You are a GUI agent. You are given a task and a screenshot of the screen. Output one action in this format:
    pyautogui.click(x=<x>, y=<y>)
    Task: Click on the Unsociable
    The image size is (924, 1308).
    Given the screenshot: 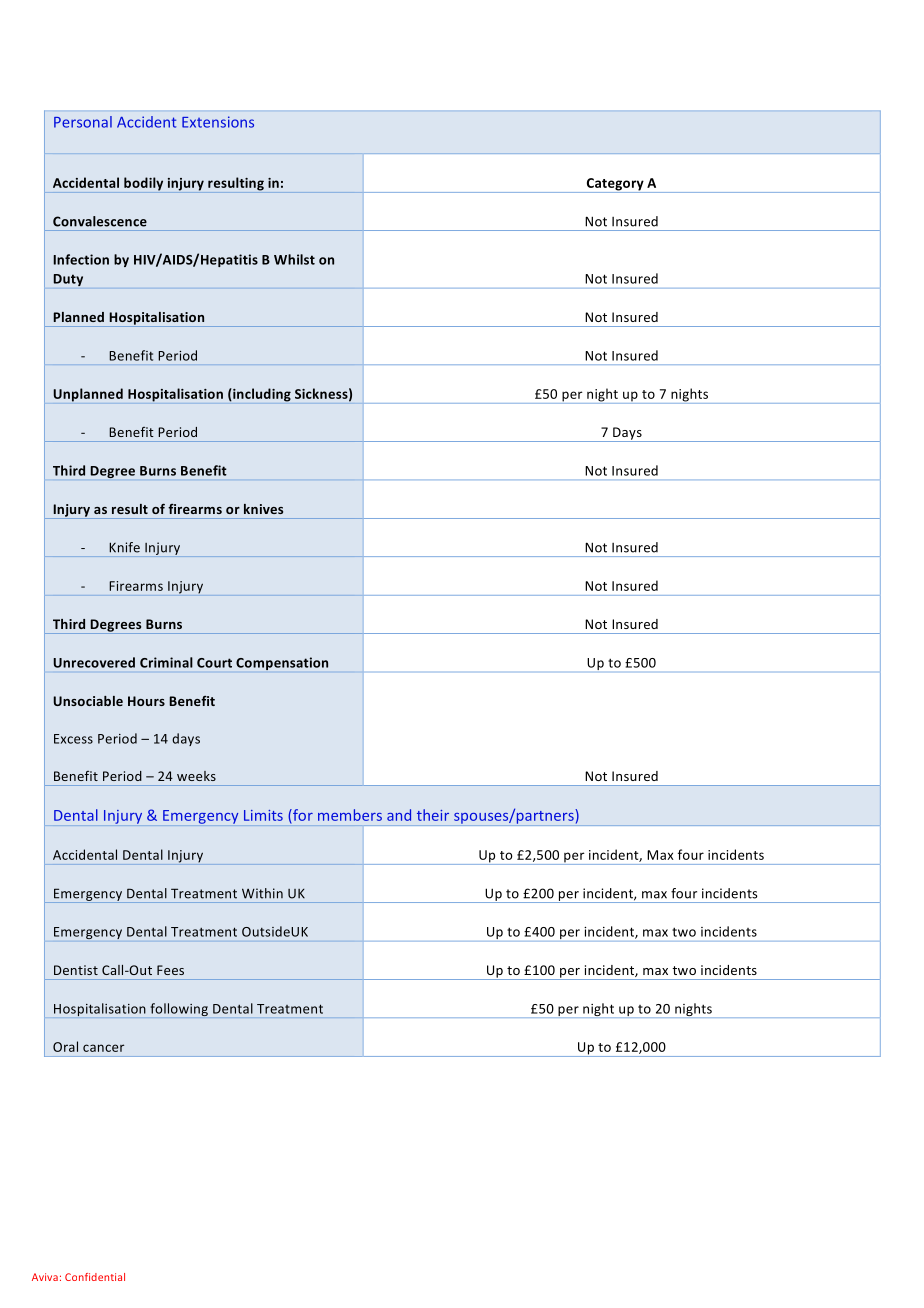 What is the action you would take?
    pyautogui.click(x=88, y=701)
